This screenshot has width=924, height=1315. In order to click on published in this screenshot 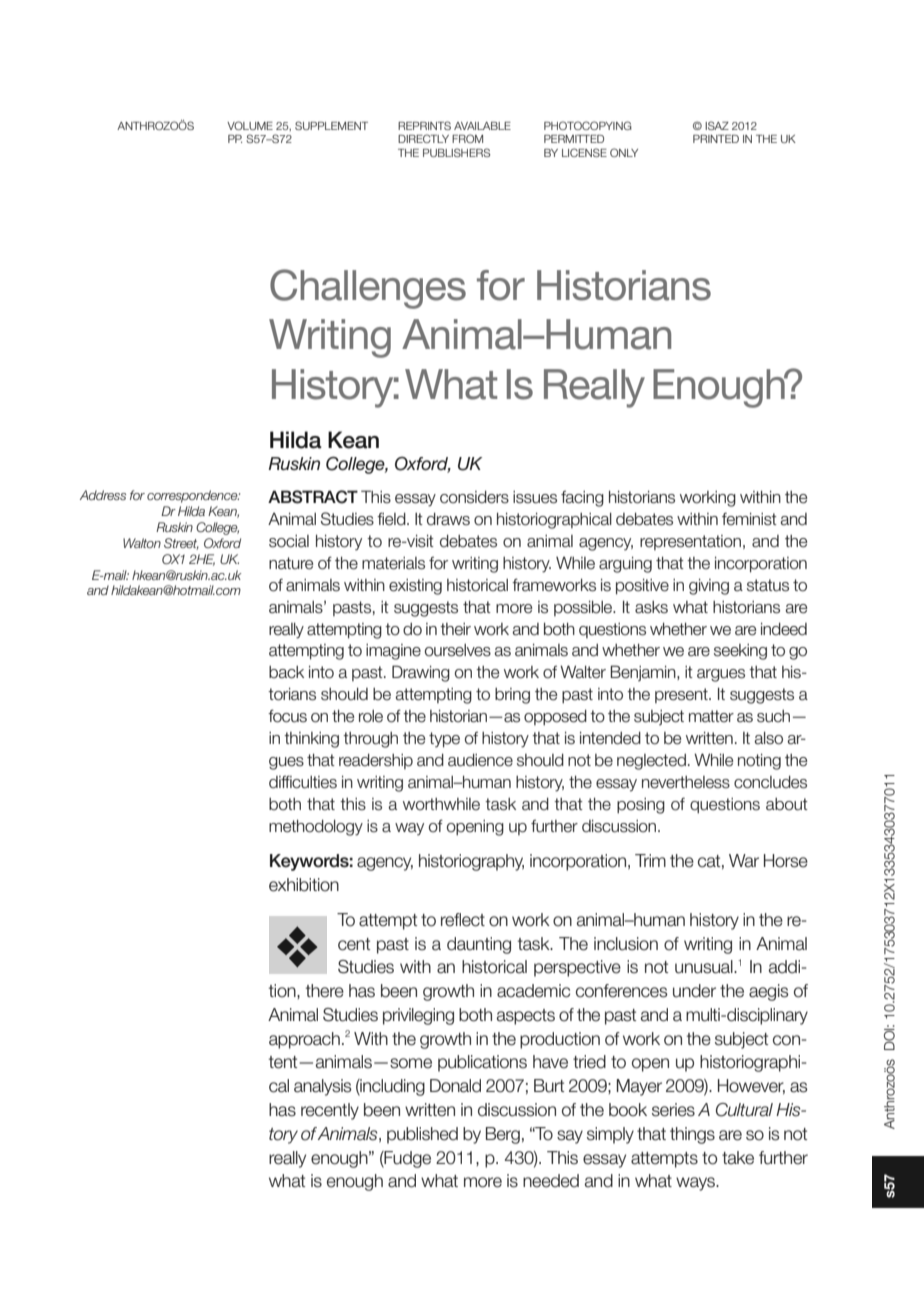, I will do `click(422, 1135)`.
